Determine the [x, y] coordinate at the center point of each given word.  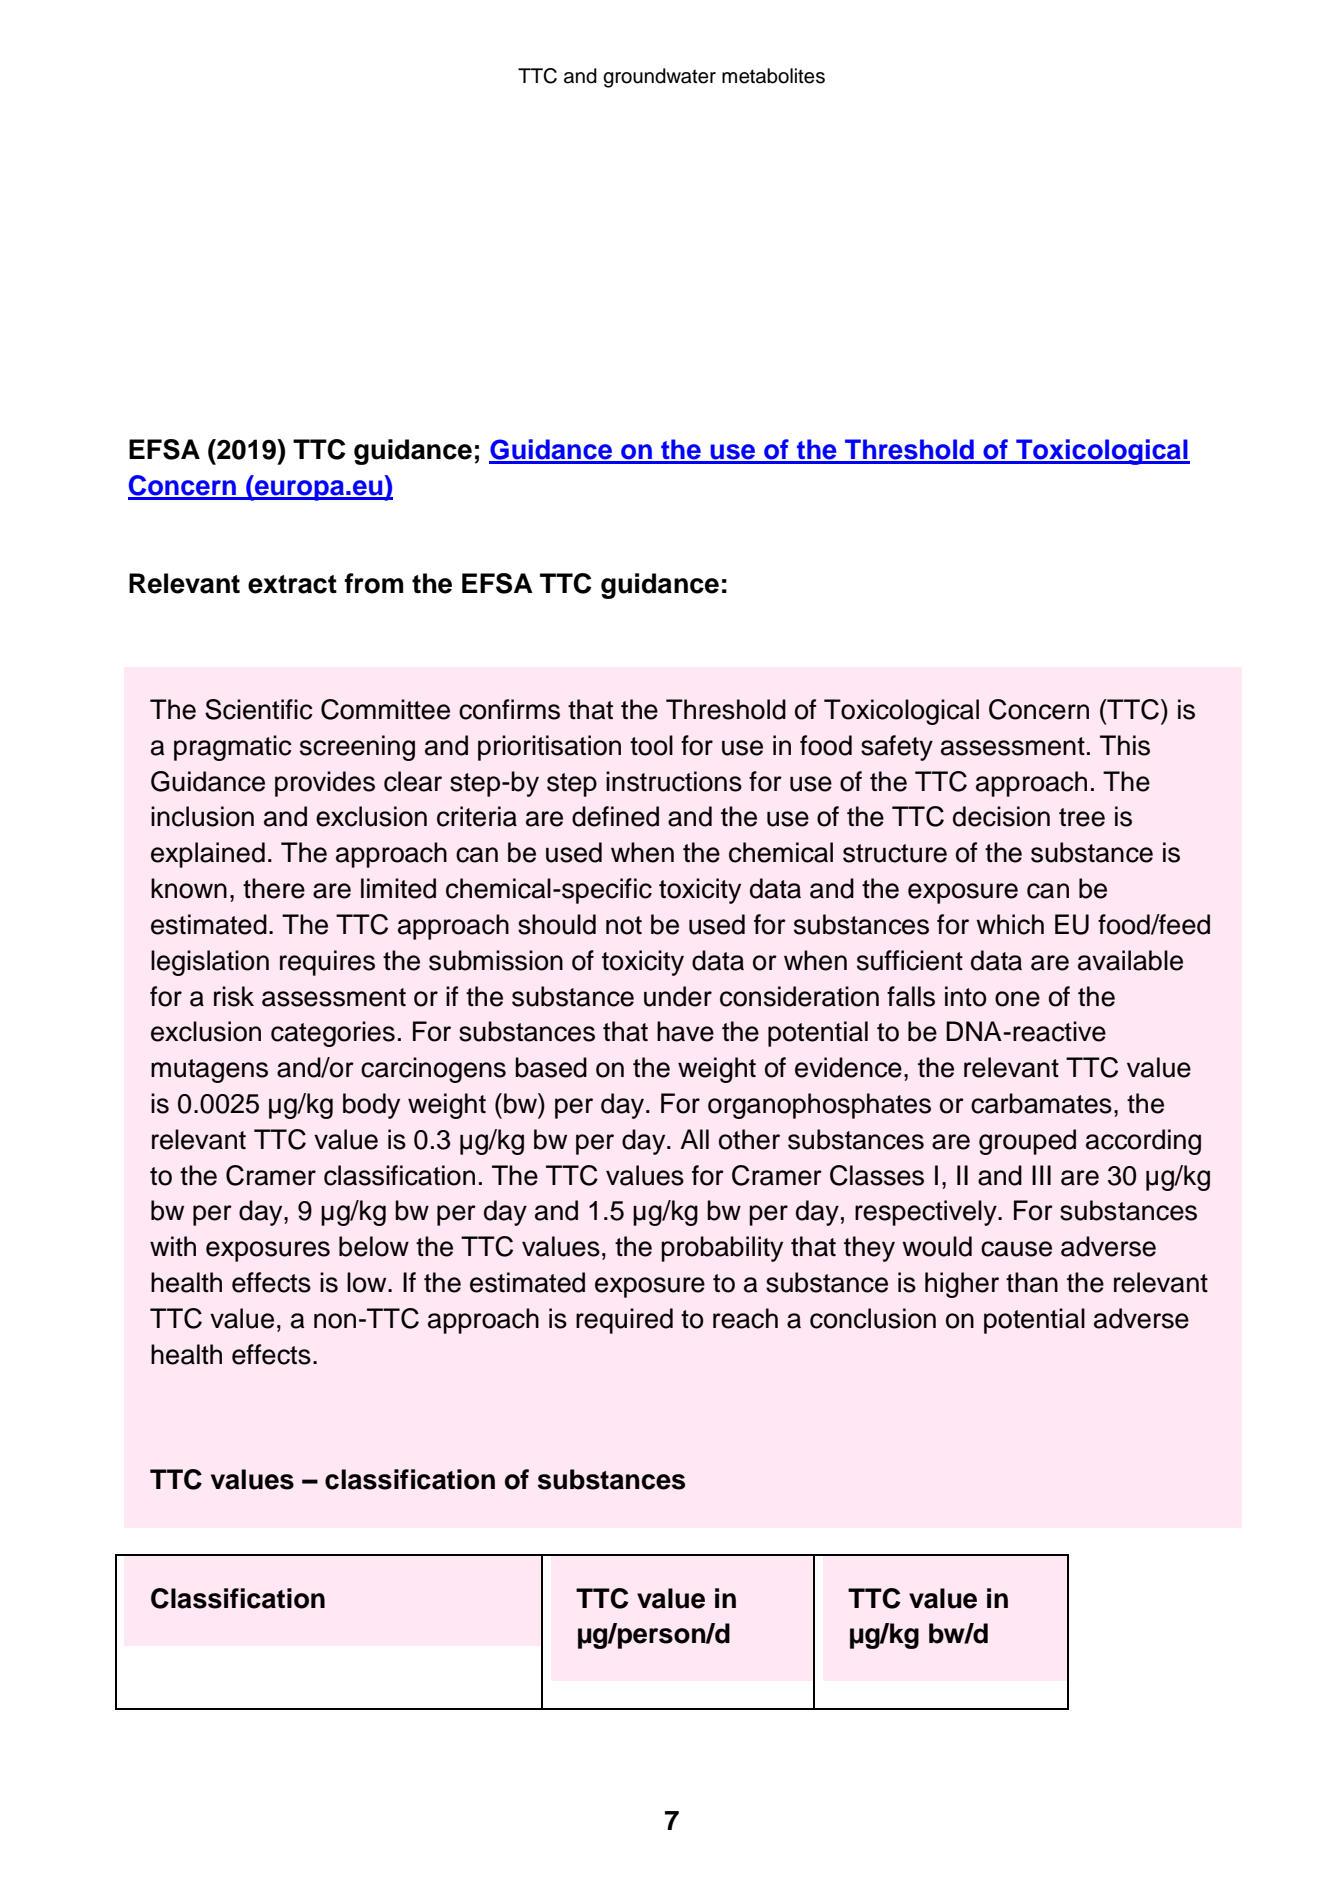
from [374, 583]
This [1125, 745]
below [374, 1246]
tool [651, 745]
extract [292, 584]
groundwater [659, 78]
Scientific [259, 709]
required [624, 1321]
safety [897, 748]
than [1032, 1282]
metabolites [773, 76]
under [678, 996]
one [1017, 999]
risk [234, 996]
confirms [509, 709]
